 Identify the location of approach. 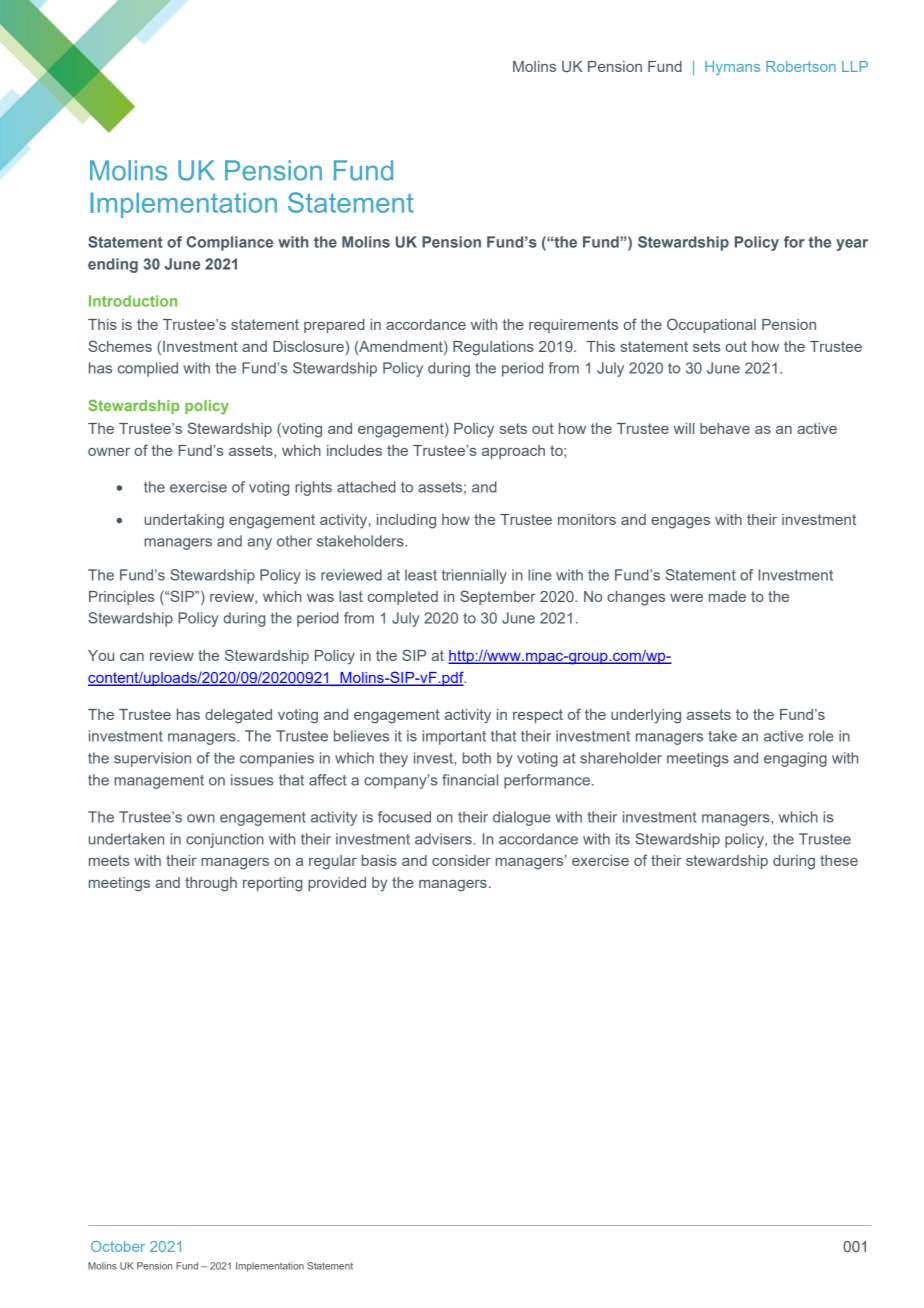
(513, 452).
